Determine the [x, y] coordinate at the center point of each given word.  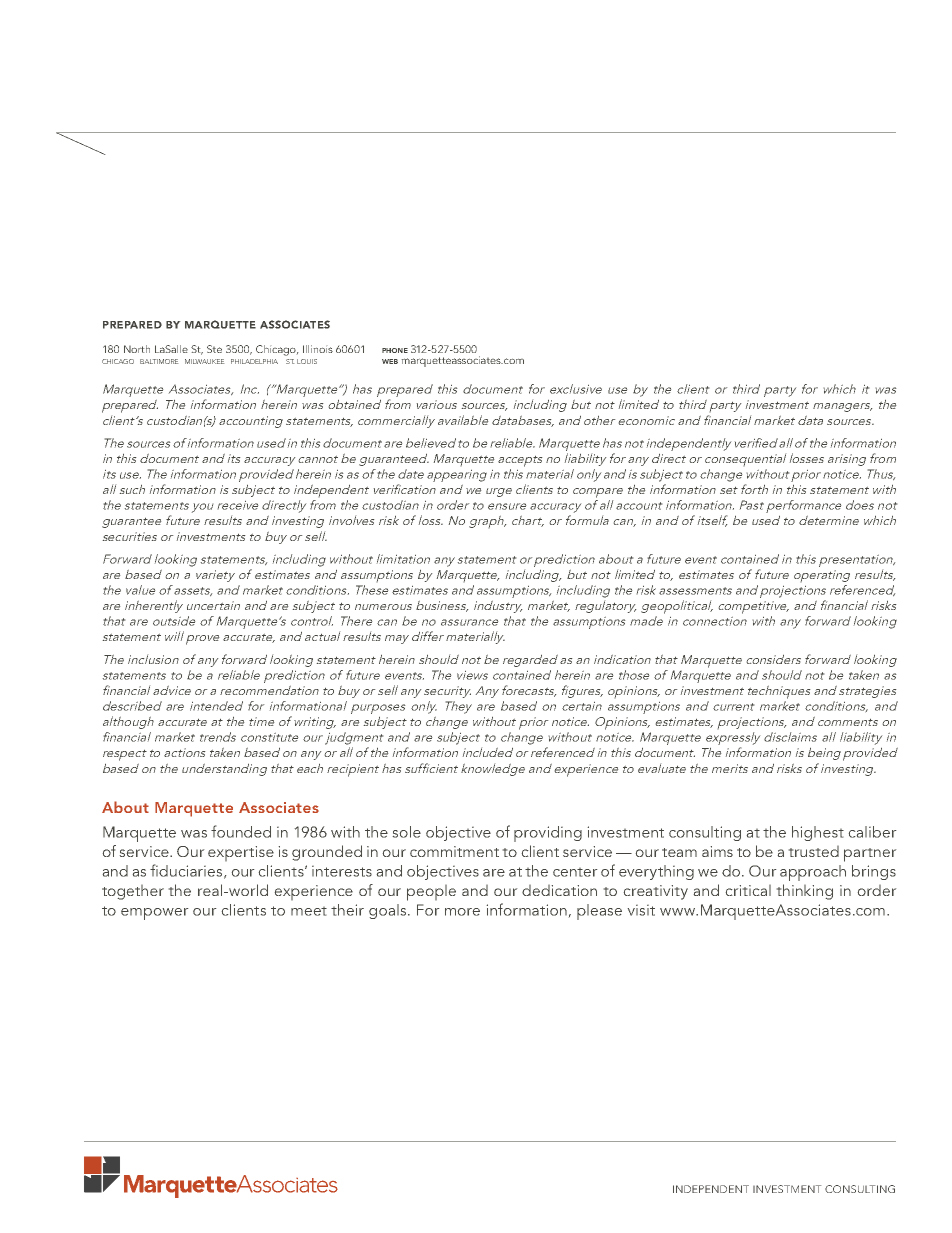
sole [407, 832]
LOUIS [307, 361]
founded [241, 831]
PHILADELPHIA [254, 361]
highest [818, 833]
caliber [872, 832]
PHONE [395, 350]
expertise [241, 853]
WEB [390, 361]
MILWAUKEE [204, 361]
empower [154, 914]
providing [548, 834]
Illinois [318, 349]
